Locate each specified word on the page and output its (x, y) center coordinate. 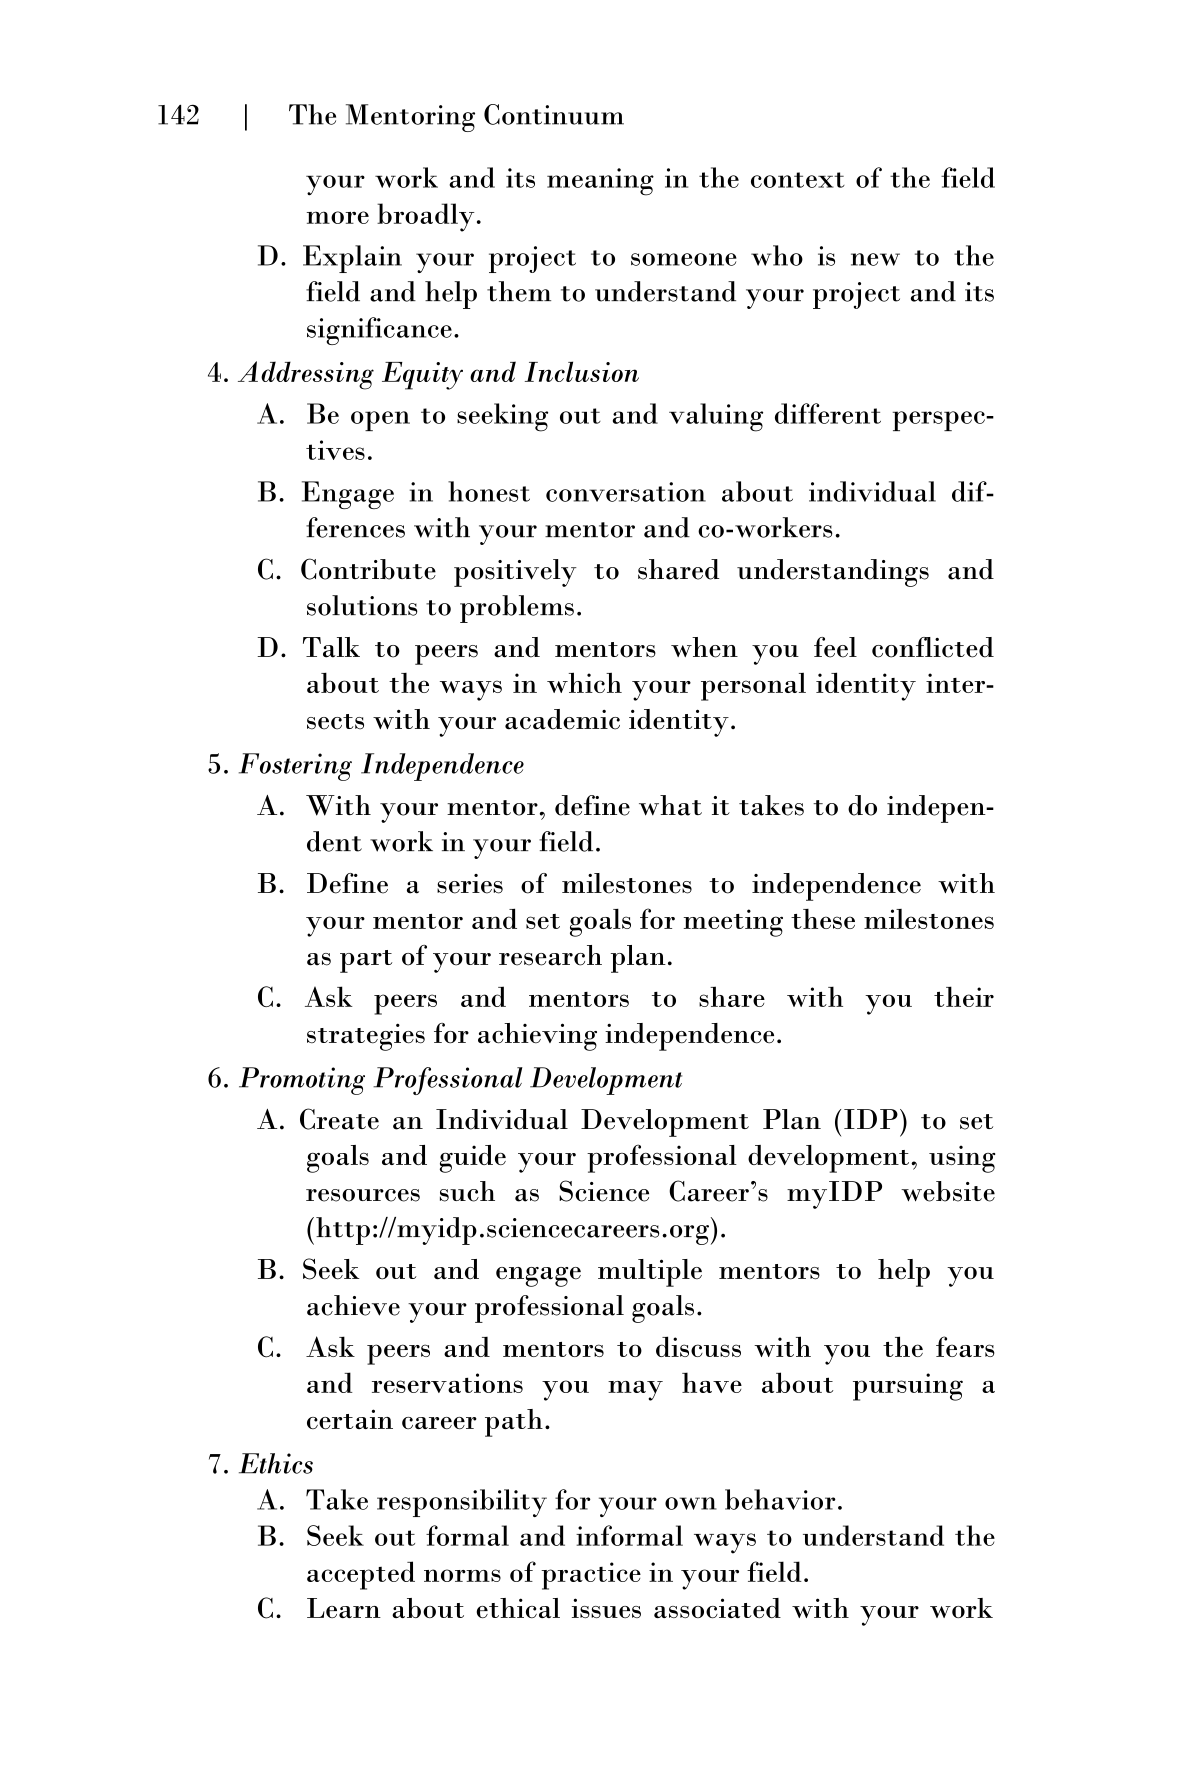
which (584, 682)
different (828, 413)
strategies (366, 1037)
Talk (331, 647)
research (550, 955)
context (798, 180)
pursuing (908, 1387)
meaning (600, 182)
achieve (353, 1305)
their (964, 996)
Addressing (306, 375)
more (338, 217)
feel (835, 647)
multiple (650, 1273)
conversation (626, 492)
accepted (361, 1575)
